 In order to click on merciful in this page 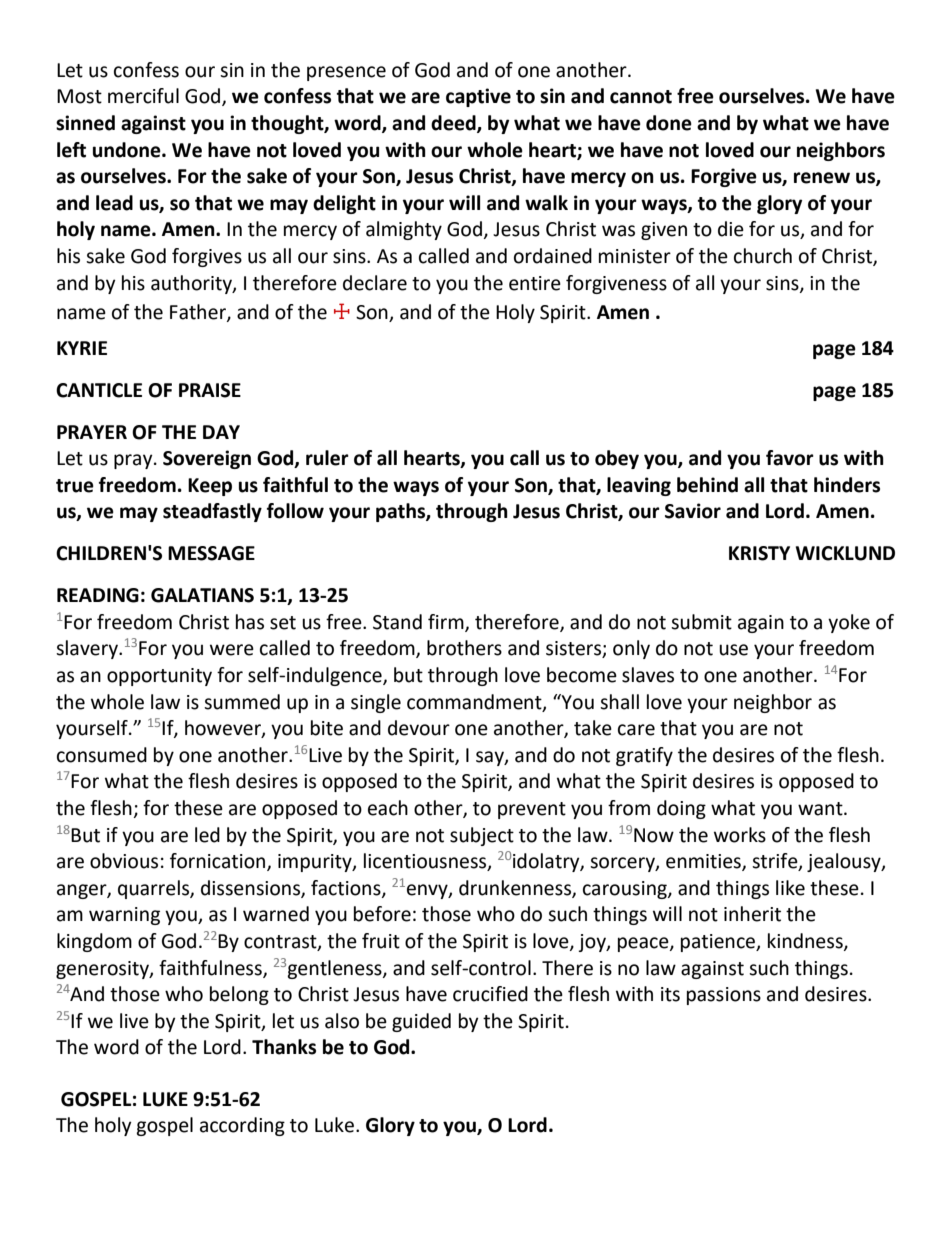, I will do `click(143, 96)`.
